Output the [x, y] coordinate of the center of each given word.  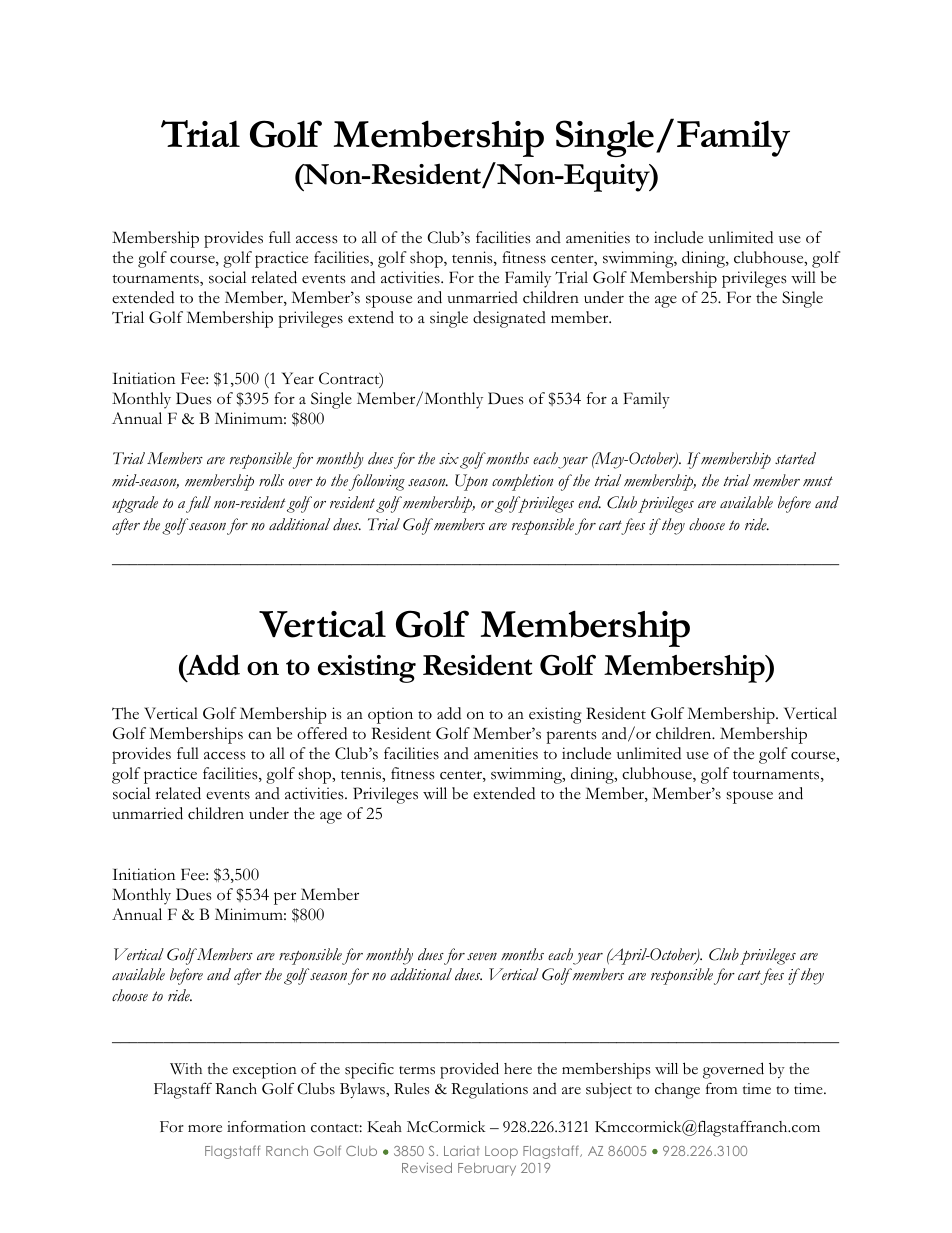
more [205, 1129]
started [795, 458]
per [285, 898]
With [186, 1069]
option [390, 715]
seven [482, 957]
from [721, 1088]
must [818, 481]
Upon [471, 482]
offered [322, 733]
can [260, 735]
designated [509, 319]
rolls [271, 480]
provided [469, 1070]
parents [571, 737]
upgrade [135, 504]
